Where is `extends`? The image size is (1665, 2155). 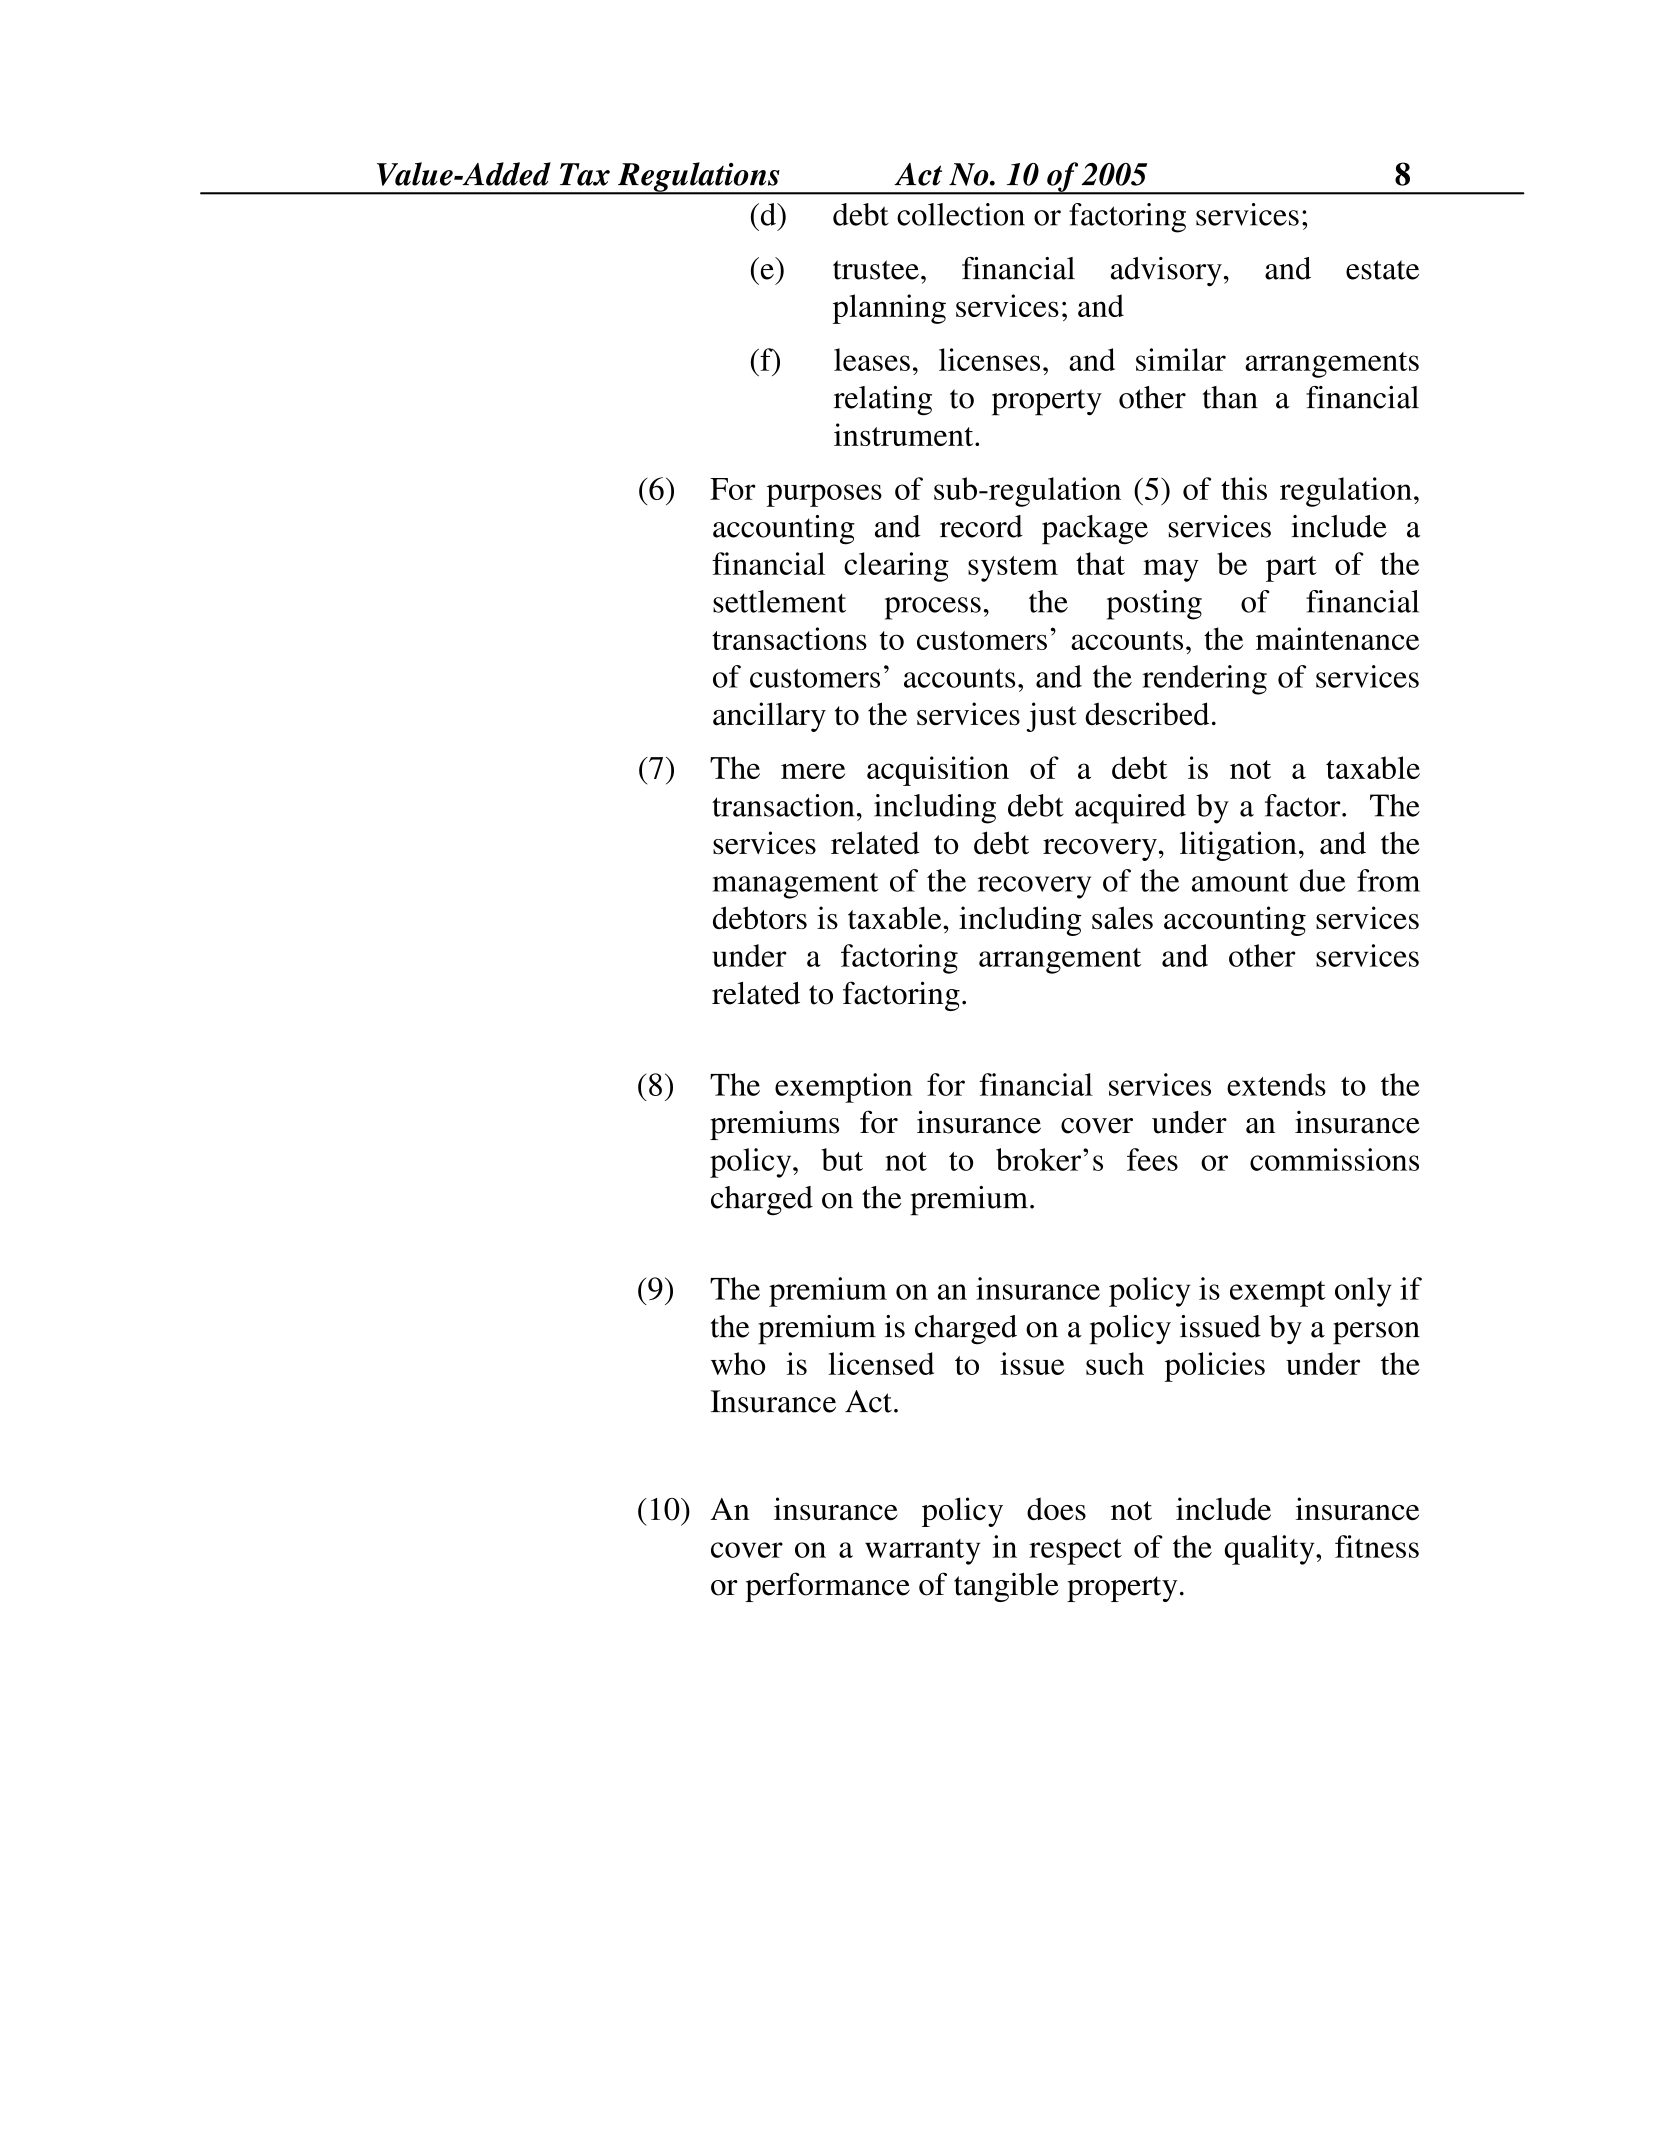 extends is located at coordinates (1276, 1084).
